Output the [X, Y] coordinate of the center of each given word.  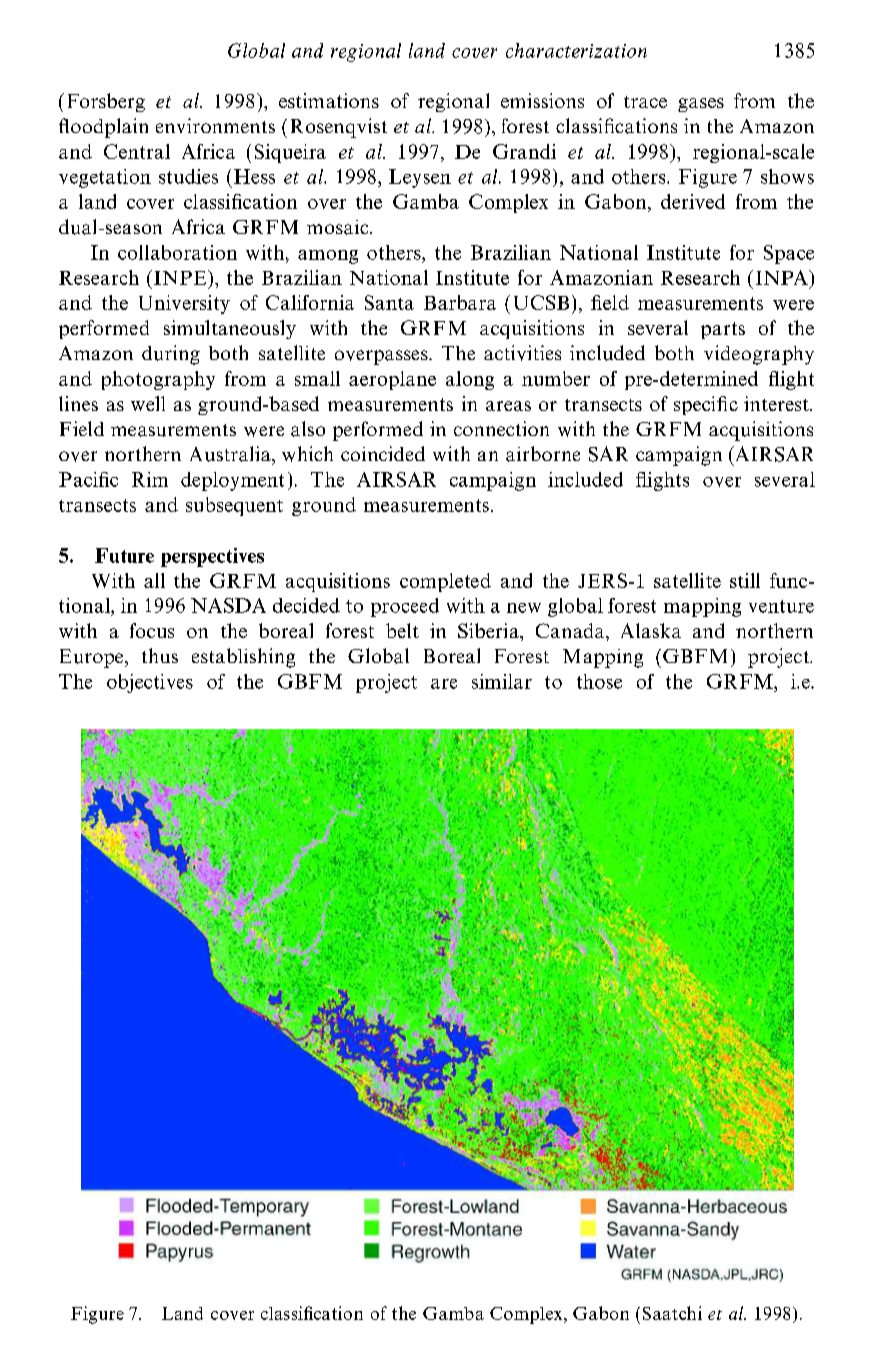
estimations [329, 100]
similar [502, 681]
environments [215, 125]
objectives [150, 683]
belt [402, 630]
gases [701, 105]
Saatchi [672, 1313]
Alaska [651, 630]
